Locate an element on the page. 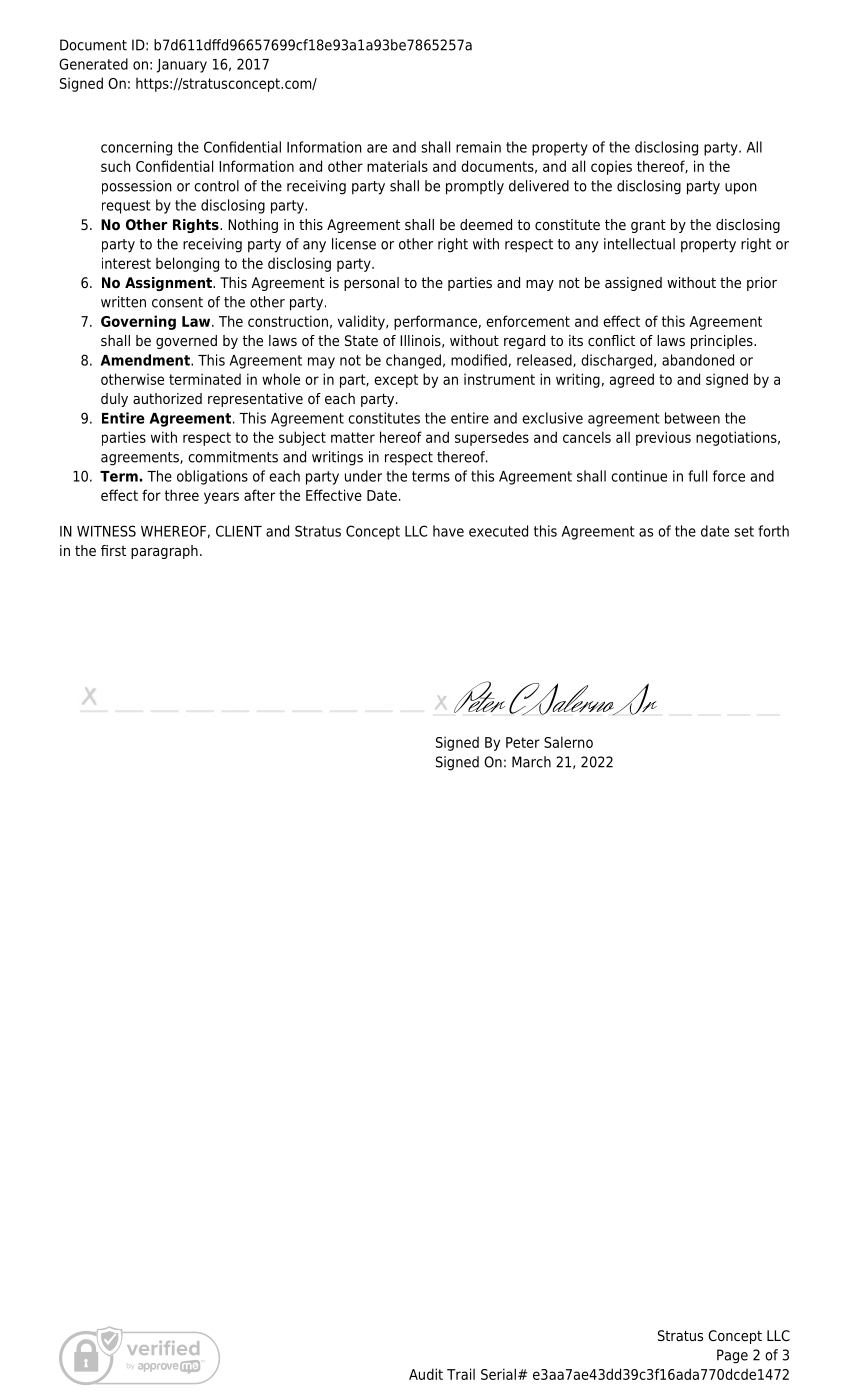  Trail is located at coordinates (461, 1374).
